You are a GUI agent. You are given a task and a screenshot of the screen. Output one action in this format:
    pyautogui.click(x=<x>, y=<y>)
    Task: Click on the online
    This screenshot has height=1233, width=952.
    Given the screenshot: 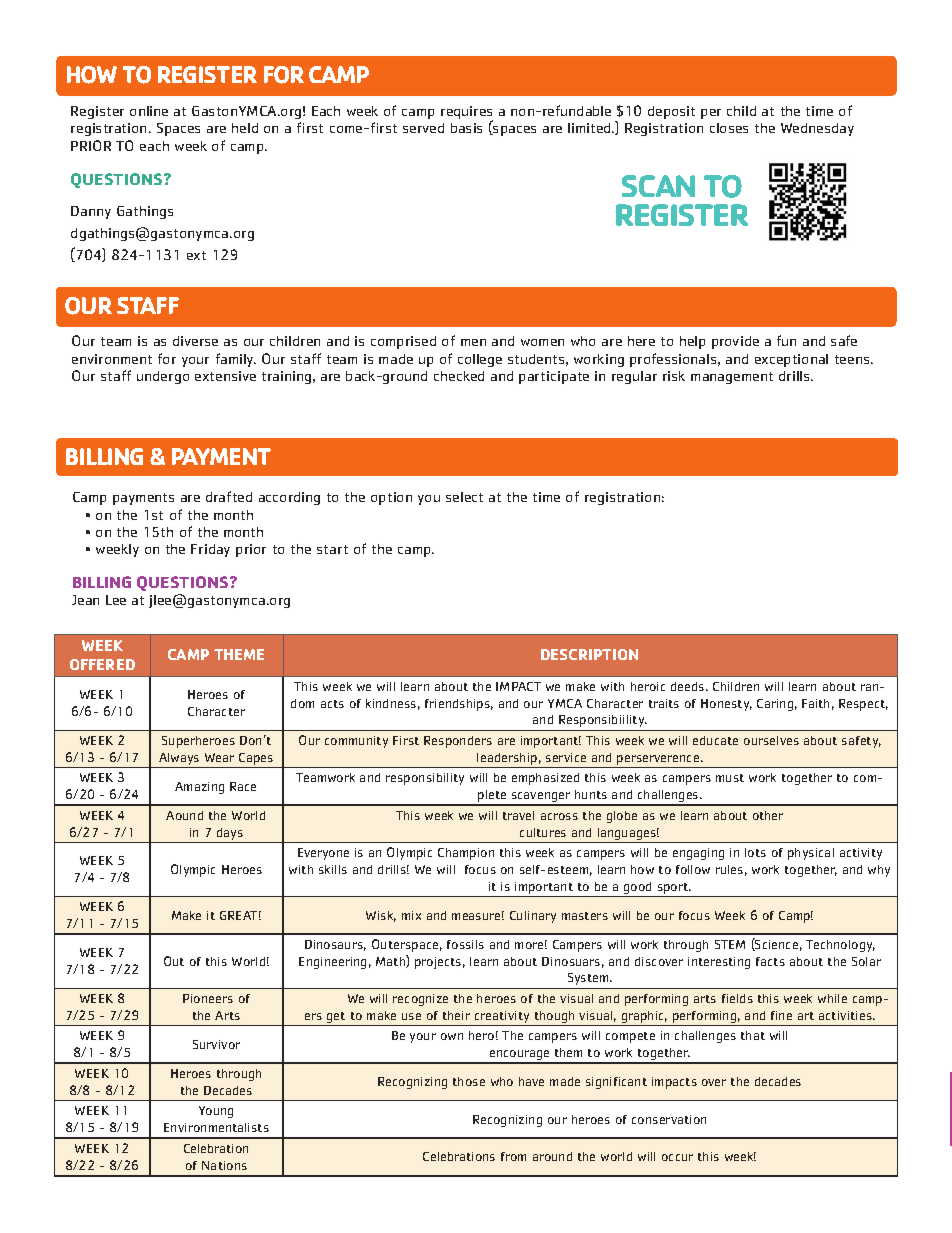 What is the action you would take?
    pyautogui.click(x=149, y=111)
